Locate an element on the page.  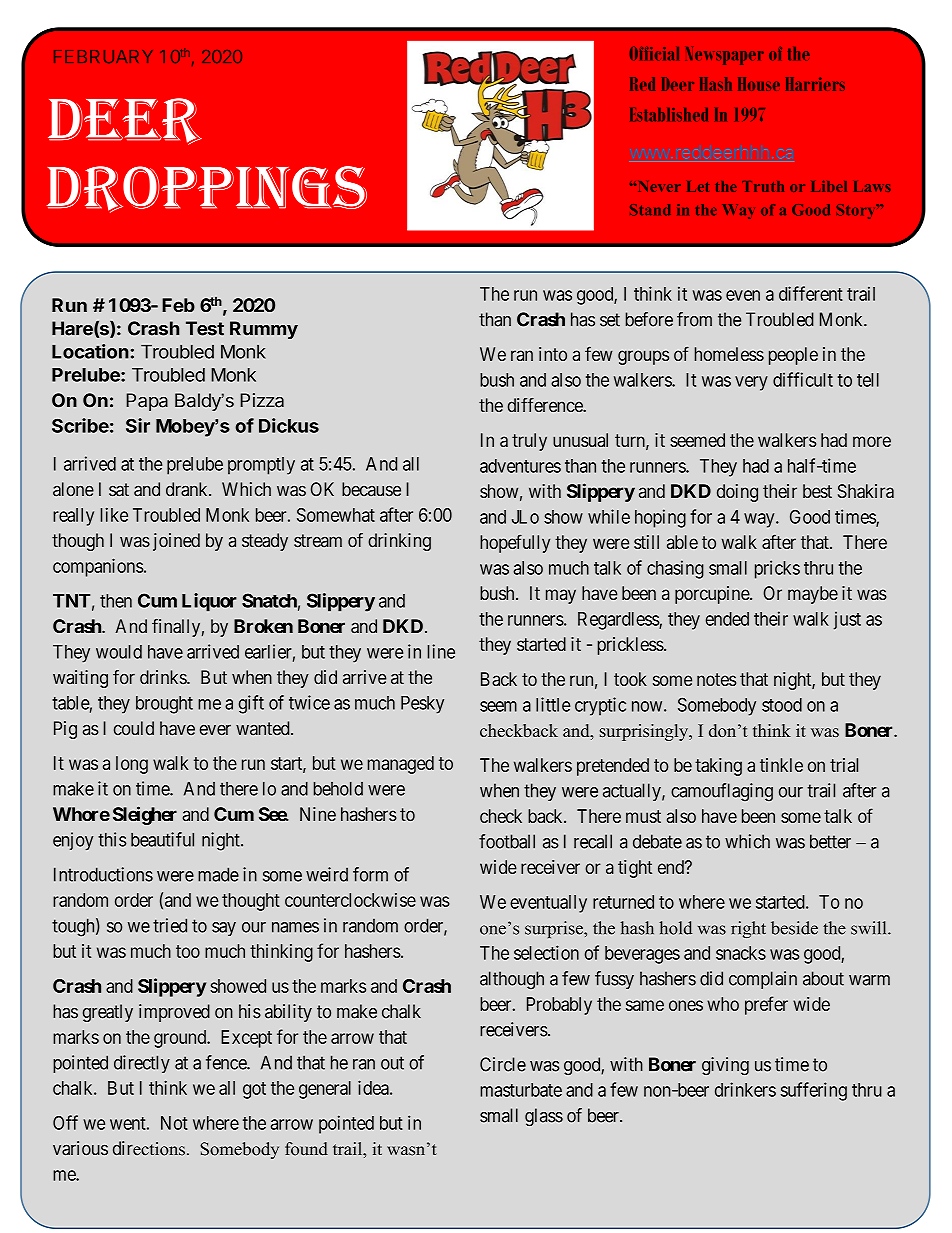
drinkers is located at coordinates (745, 1089).
